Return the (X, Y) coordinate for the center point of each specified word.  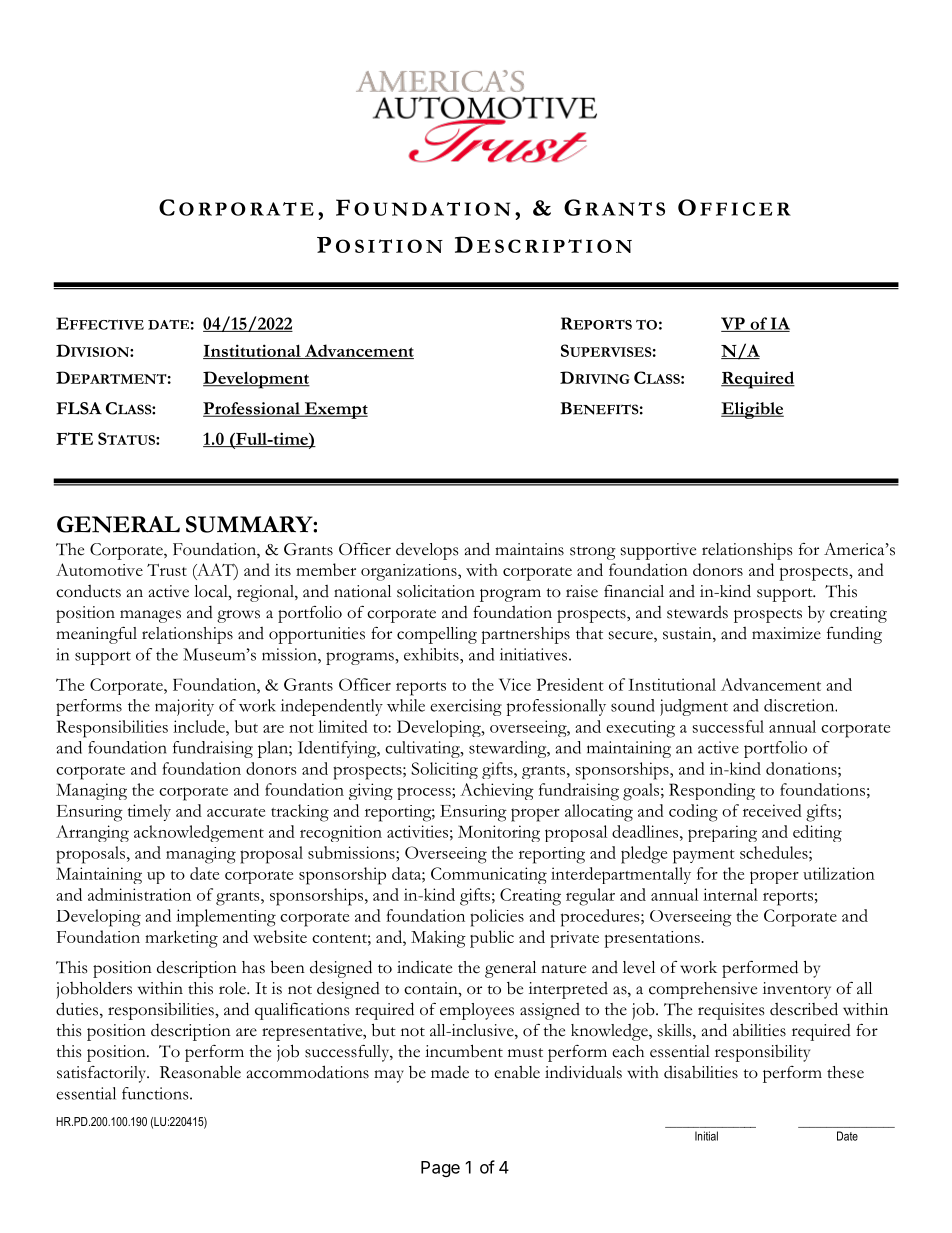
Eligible (752, 410)
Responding (712, 791)
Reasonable (200, 1072)
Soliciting (444, 770)
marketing (181, 939)
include (200, 726)
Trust (167, 570)
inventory (797, 990)
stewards (697, 612)
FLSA (79, 408)
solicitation (436, 591)
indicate (424, 967)
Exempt (335, 410)
